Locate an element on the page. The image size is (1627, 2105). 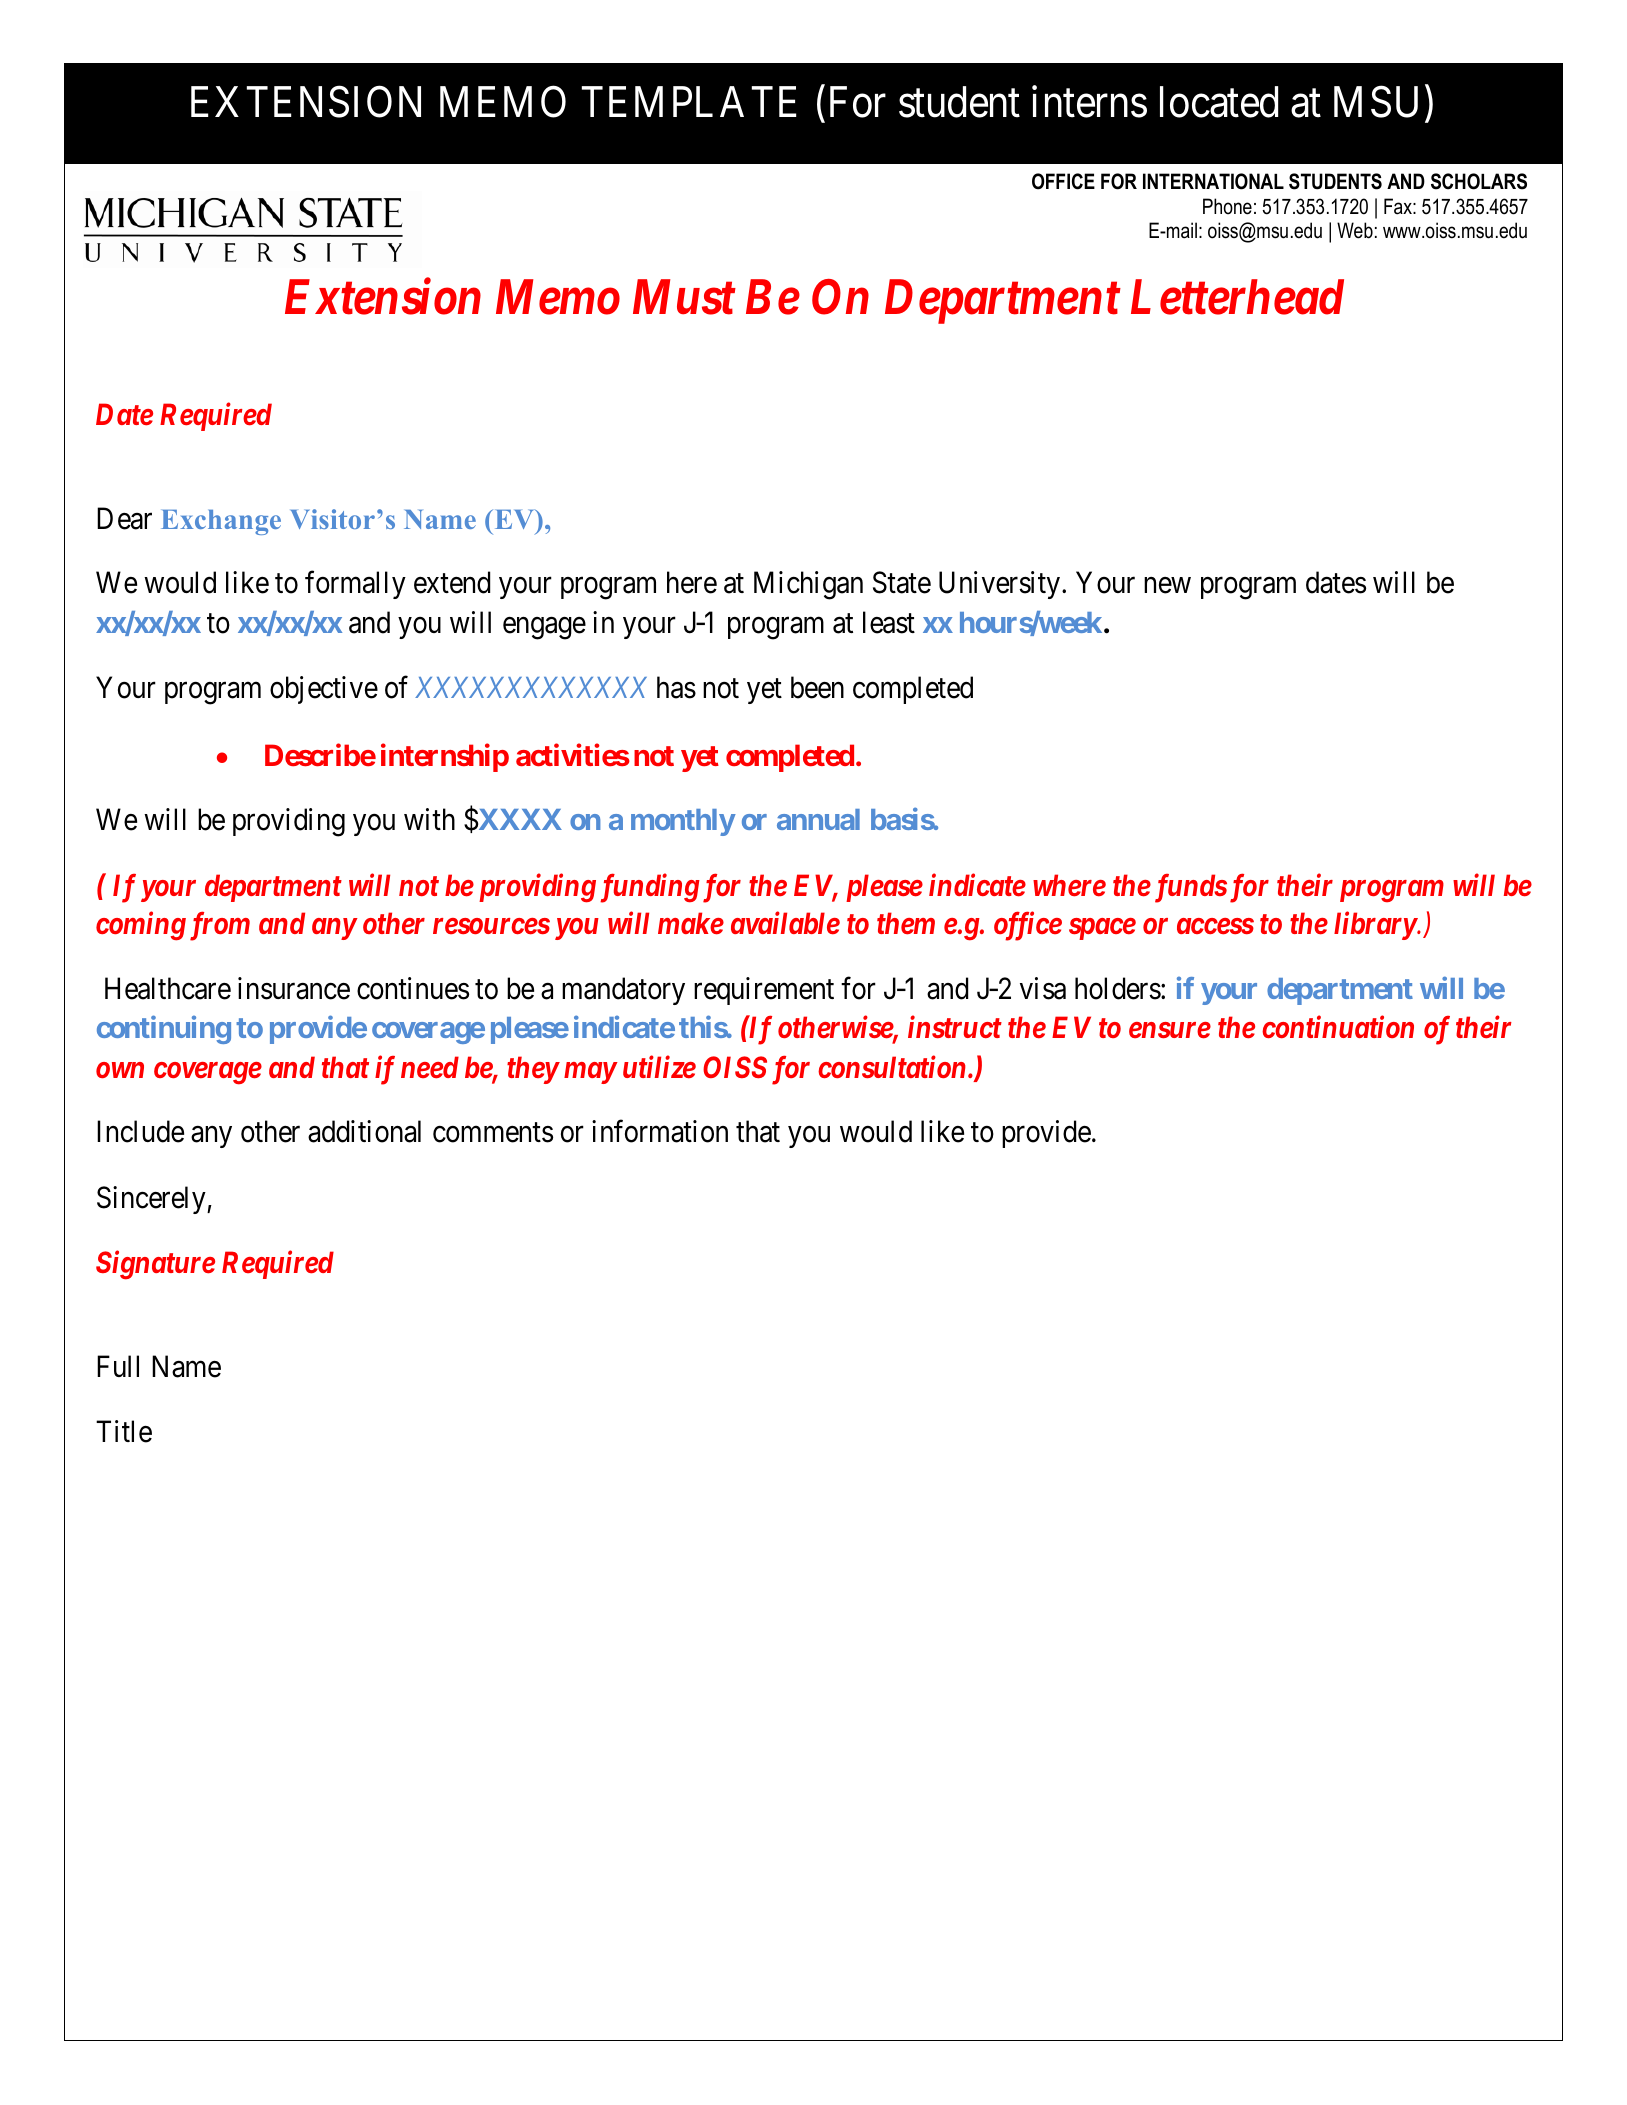
Must is located at coordinates (684, 297).
